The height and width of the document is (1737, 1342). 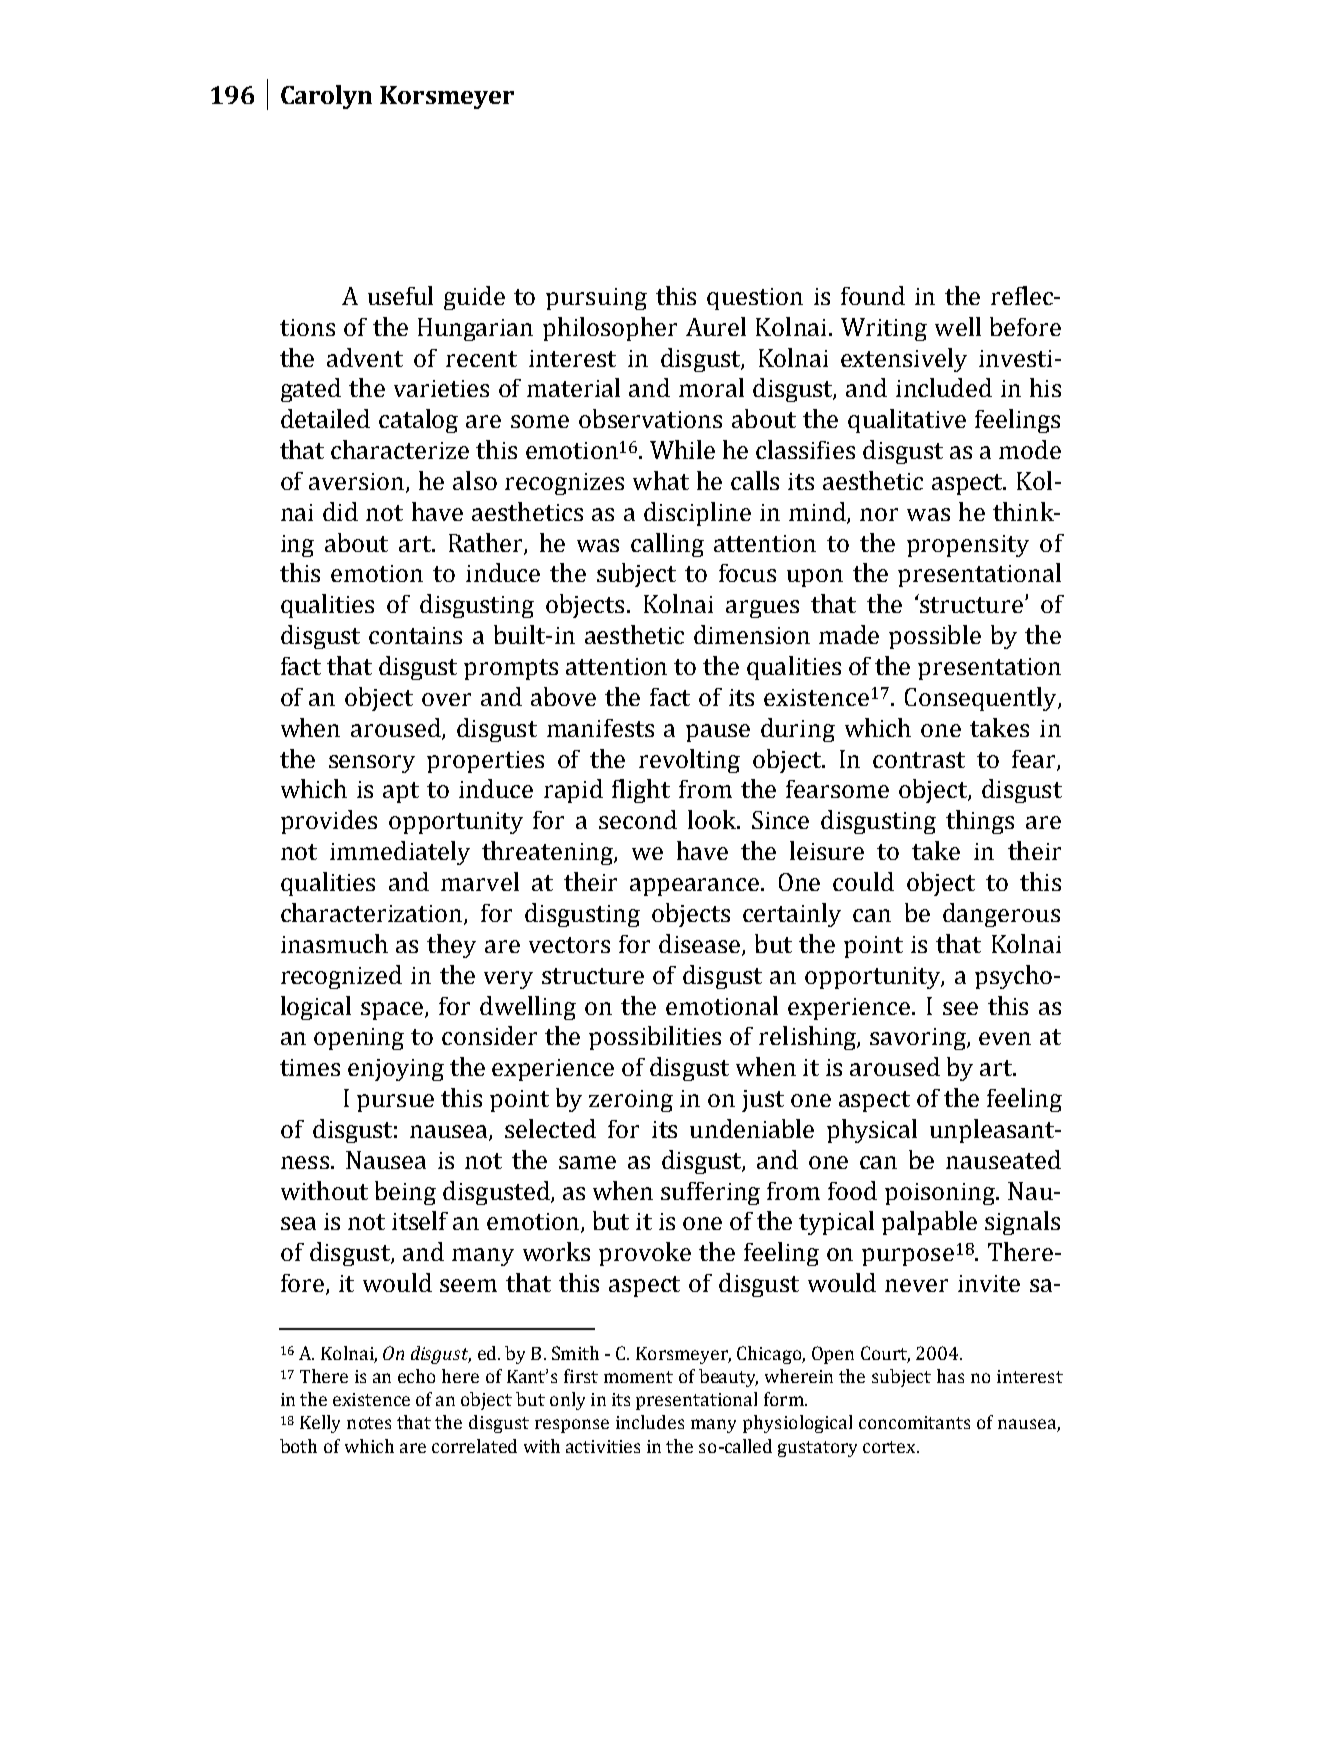 I want to click on Carolyn, so click(x=326, y=97).
